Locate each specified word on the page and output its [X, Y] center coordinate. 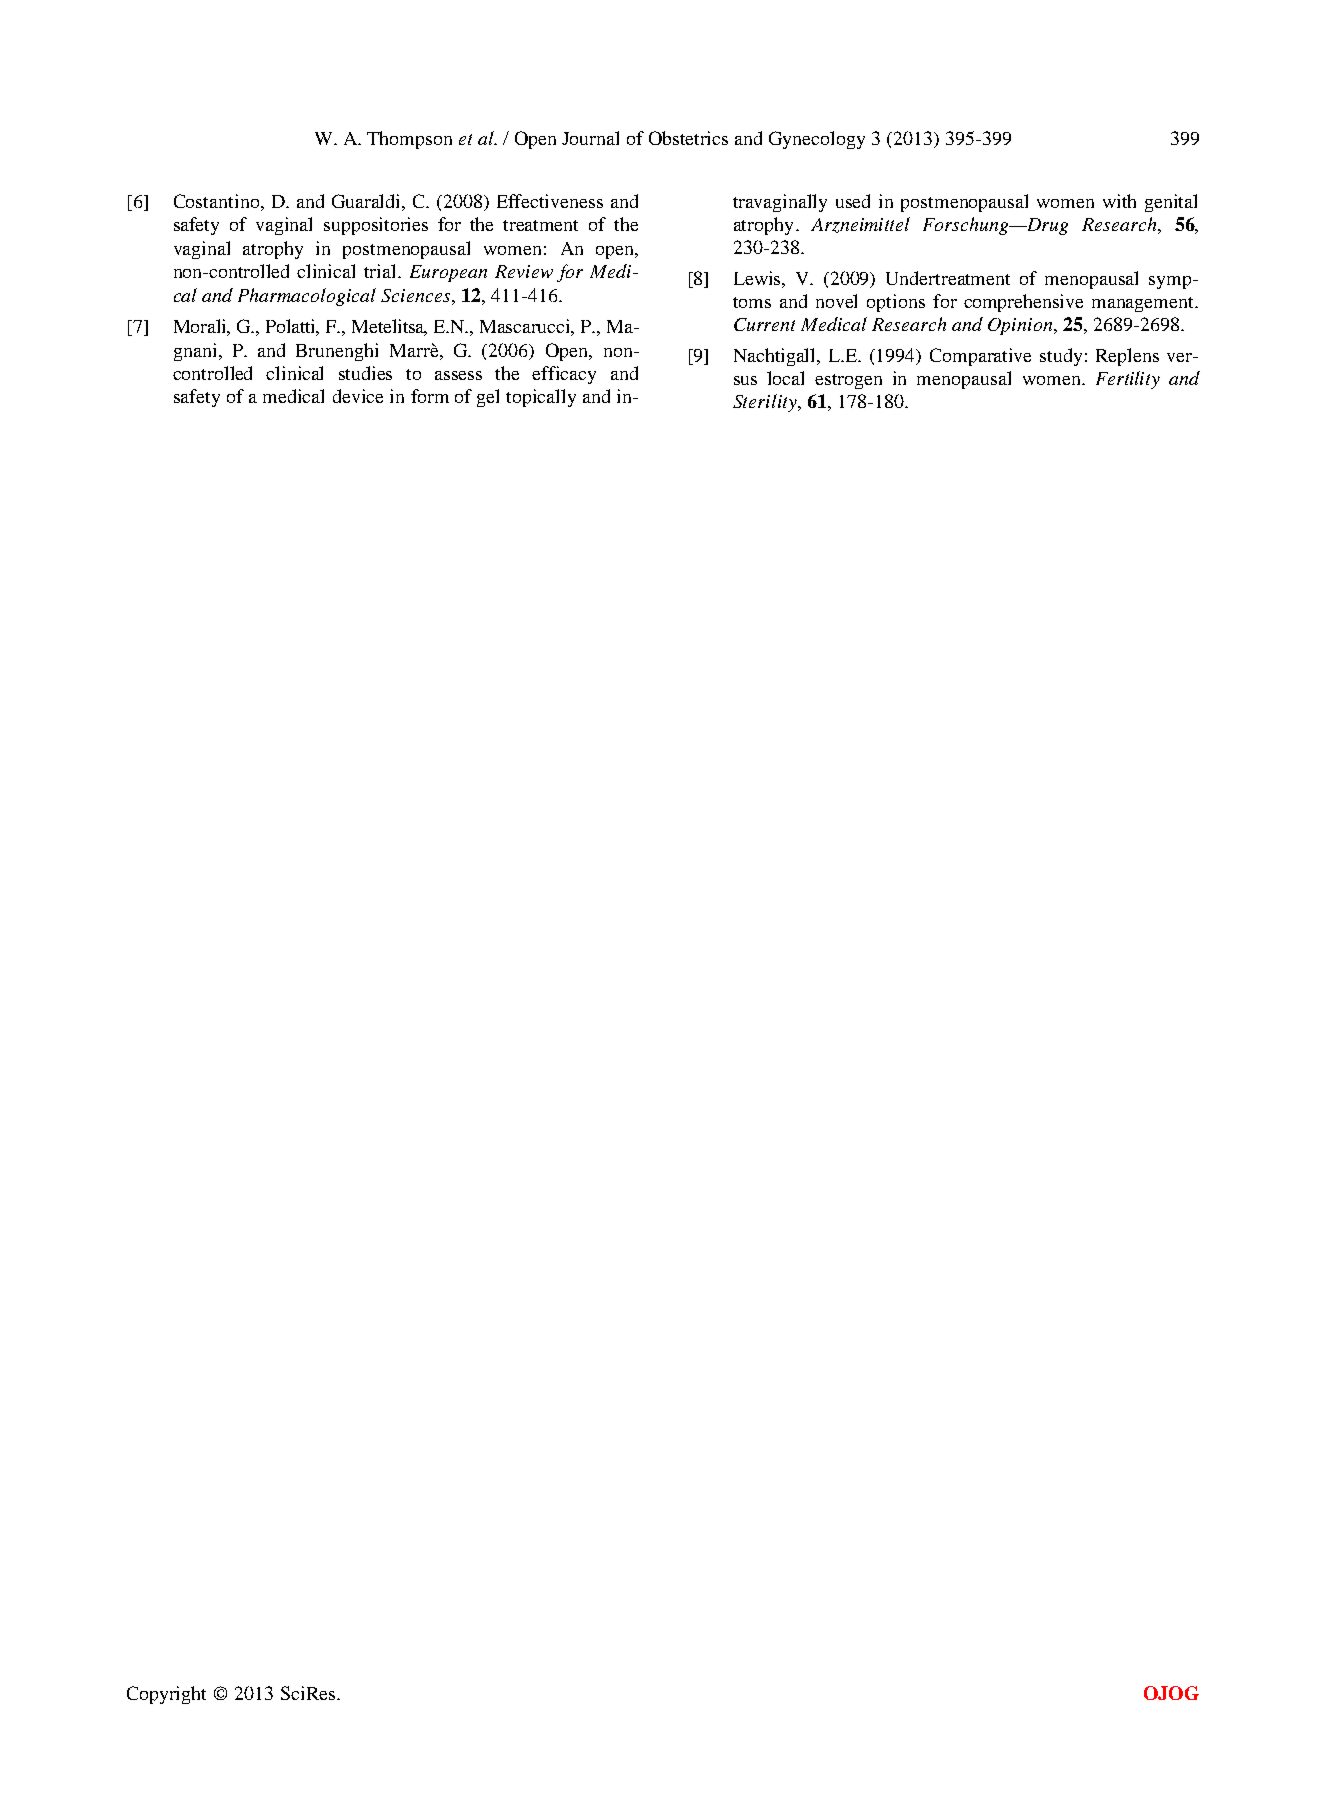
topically [541, 398]
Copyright [166, 1695]
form [430, 396]
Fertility [1128, 380]
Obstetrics [688, 138]
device [358, 396]
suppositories [376, 226]
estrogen [848, 381]
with [1119, 201]
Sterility [766, 403]
